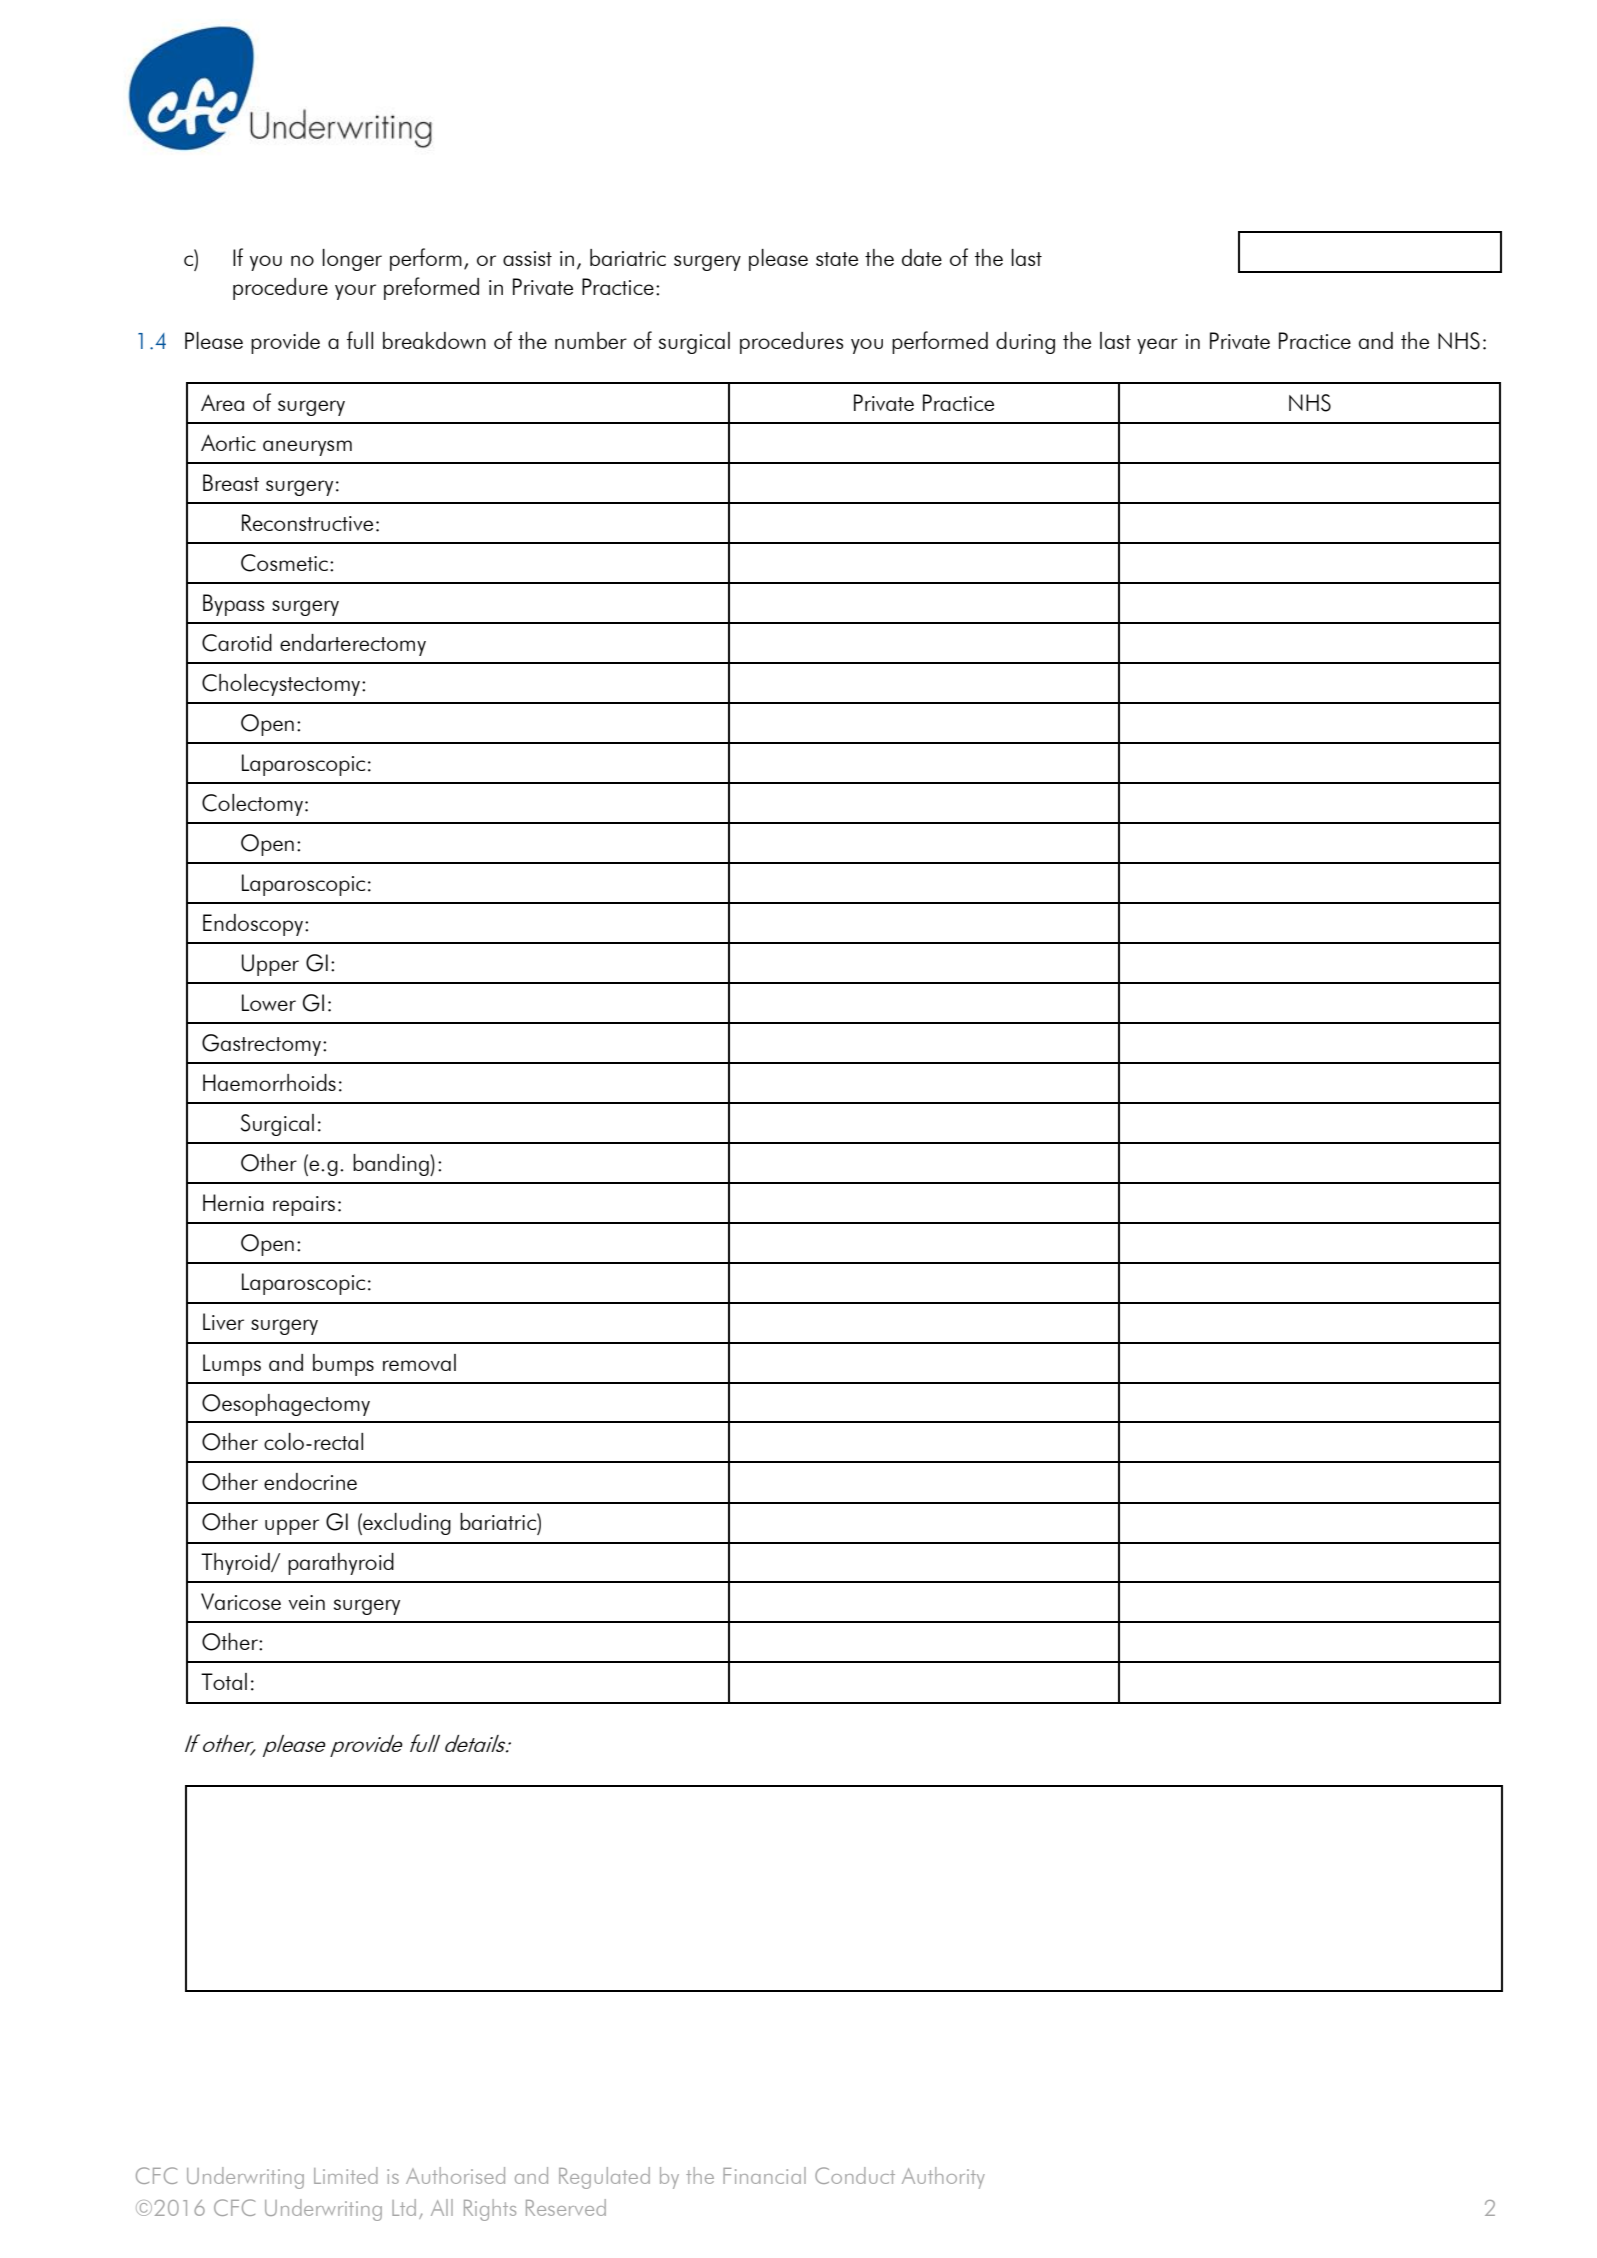 The width and height of the document is (1597, 2258). What do you see at coordinates (346, 2175) in the document?
I see `Limited` at bounding box center [346, 2175].
